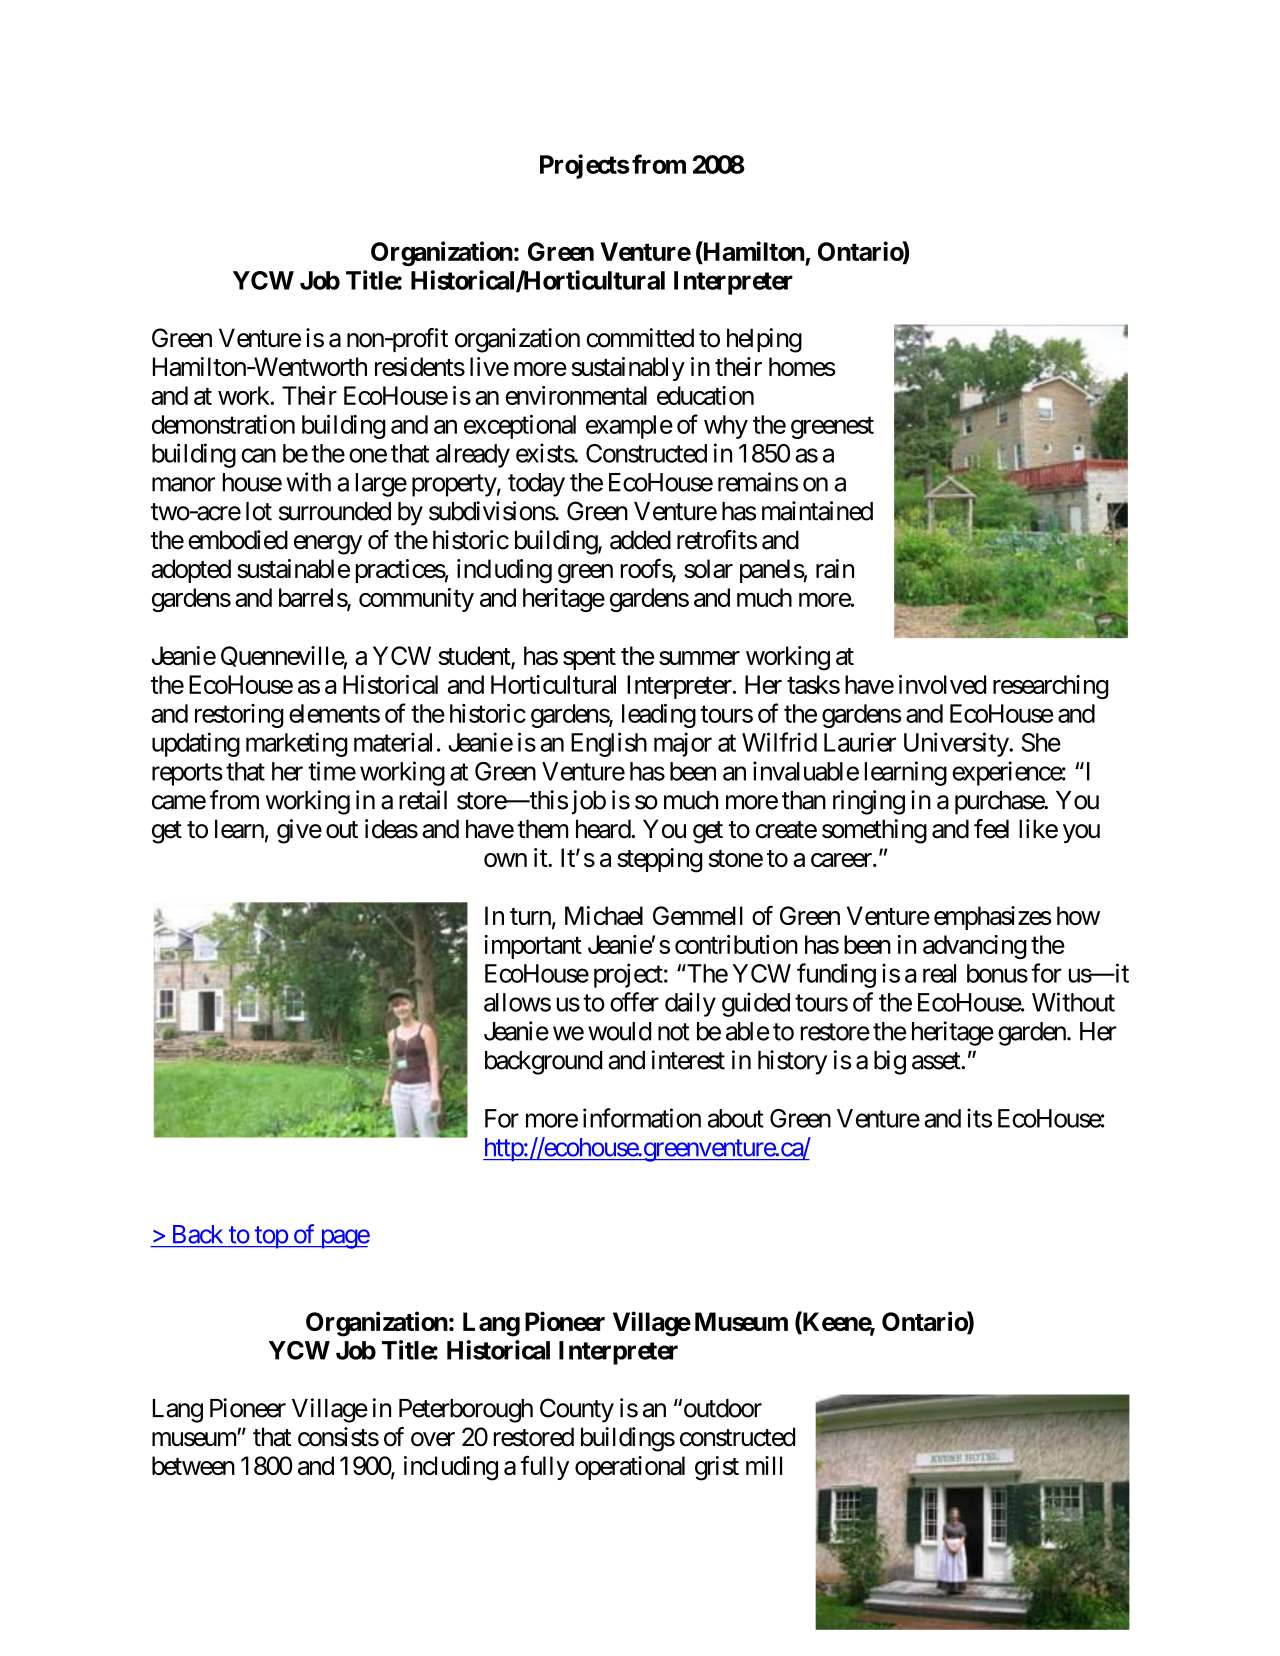 The width and height of the screenshot is (1280, 1656). Describe the element at coordinates (642, 1118) in the screenshot. I see `information` at that location.
